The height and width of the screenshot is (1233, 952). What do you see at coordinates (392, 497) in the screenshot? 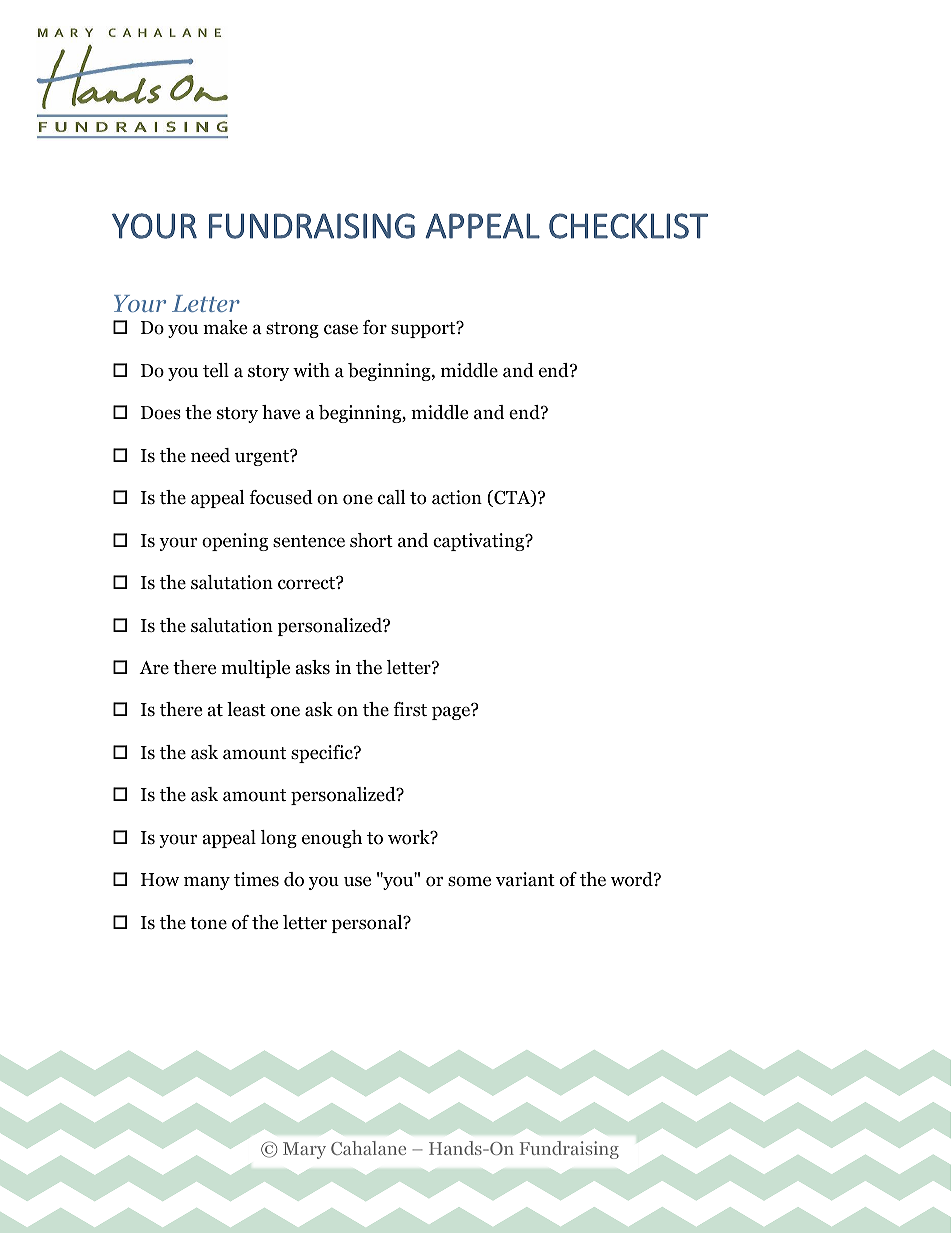
I see `call` at bounding box center [392, 497].
